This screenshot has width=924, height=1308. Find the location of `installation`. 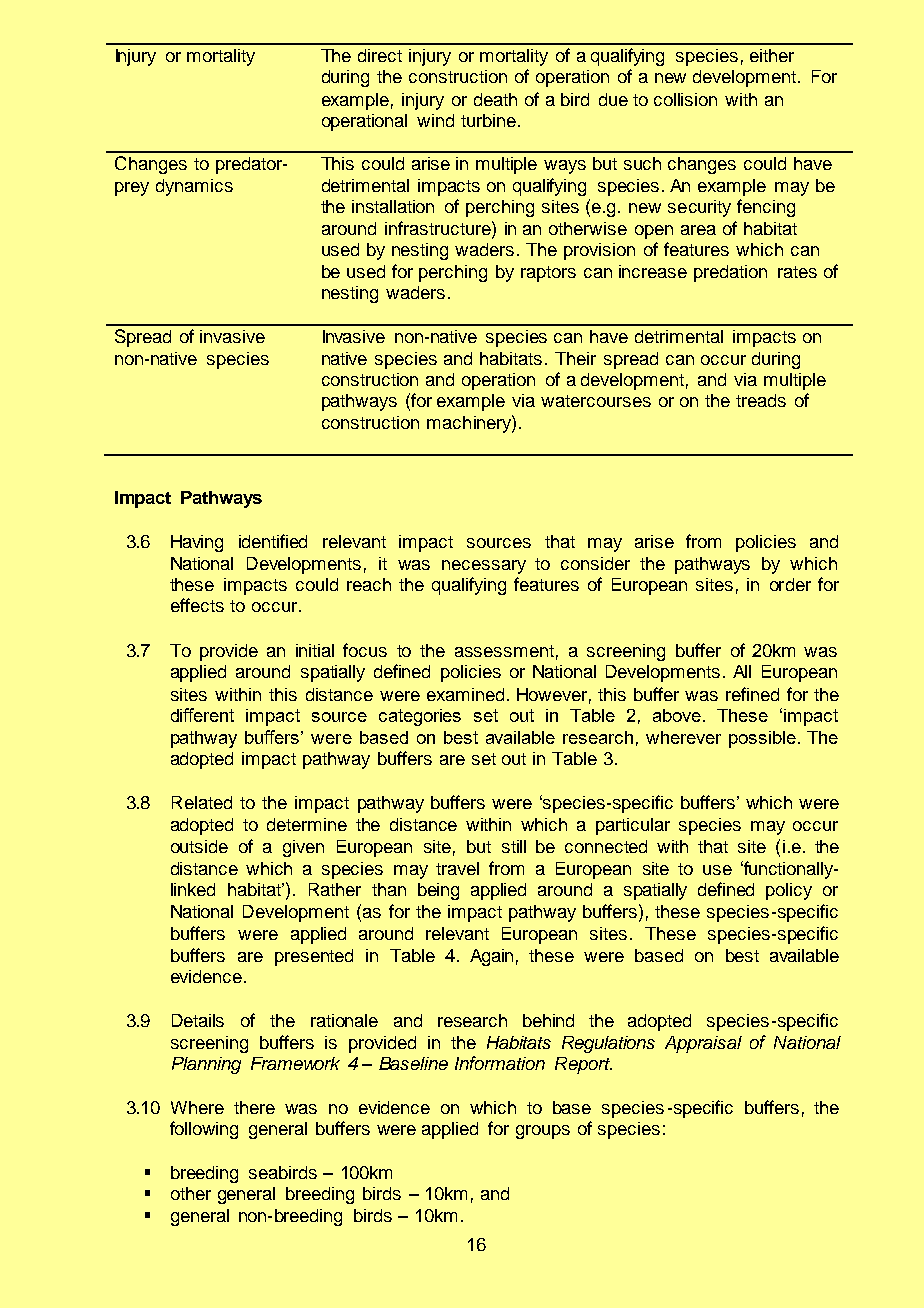

installation is located at coordinates (393, 206).
